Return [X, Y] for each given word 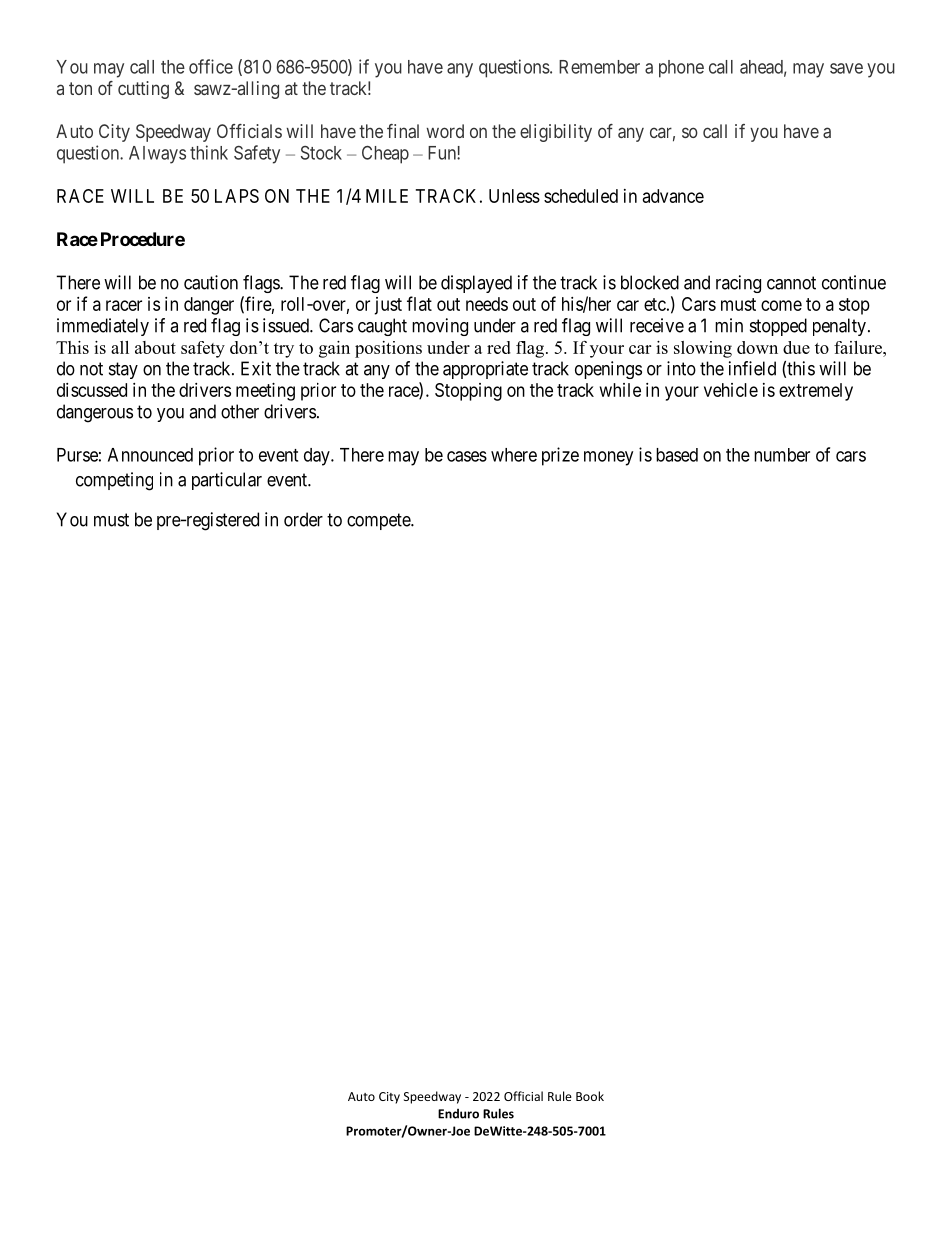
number [782, 455]
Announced [150, 455]
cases [467, 456]
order [303, 519]
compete [379, 521]
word [445, 131]
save [846, 68]
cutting [143, 90]
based [677, 455]
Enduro [458, 1114]
